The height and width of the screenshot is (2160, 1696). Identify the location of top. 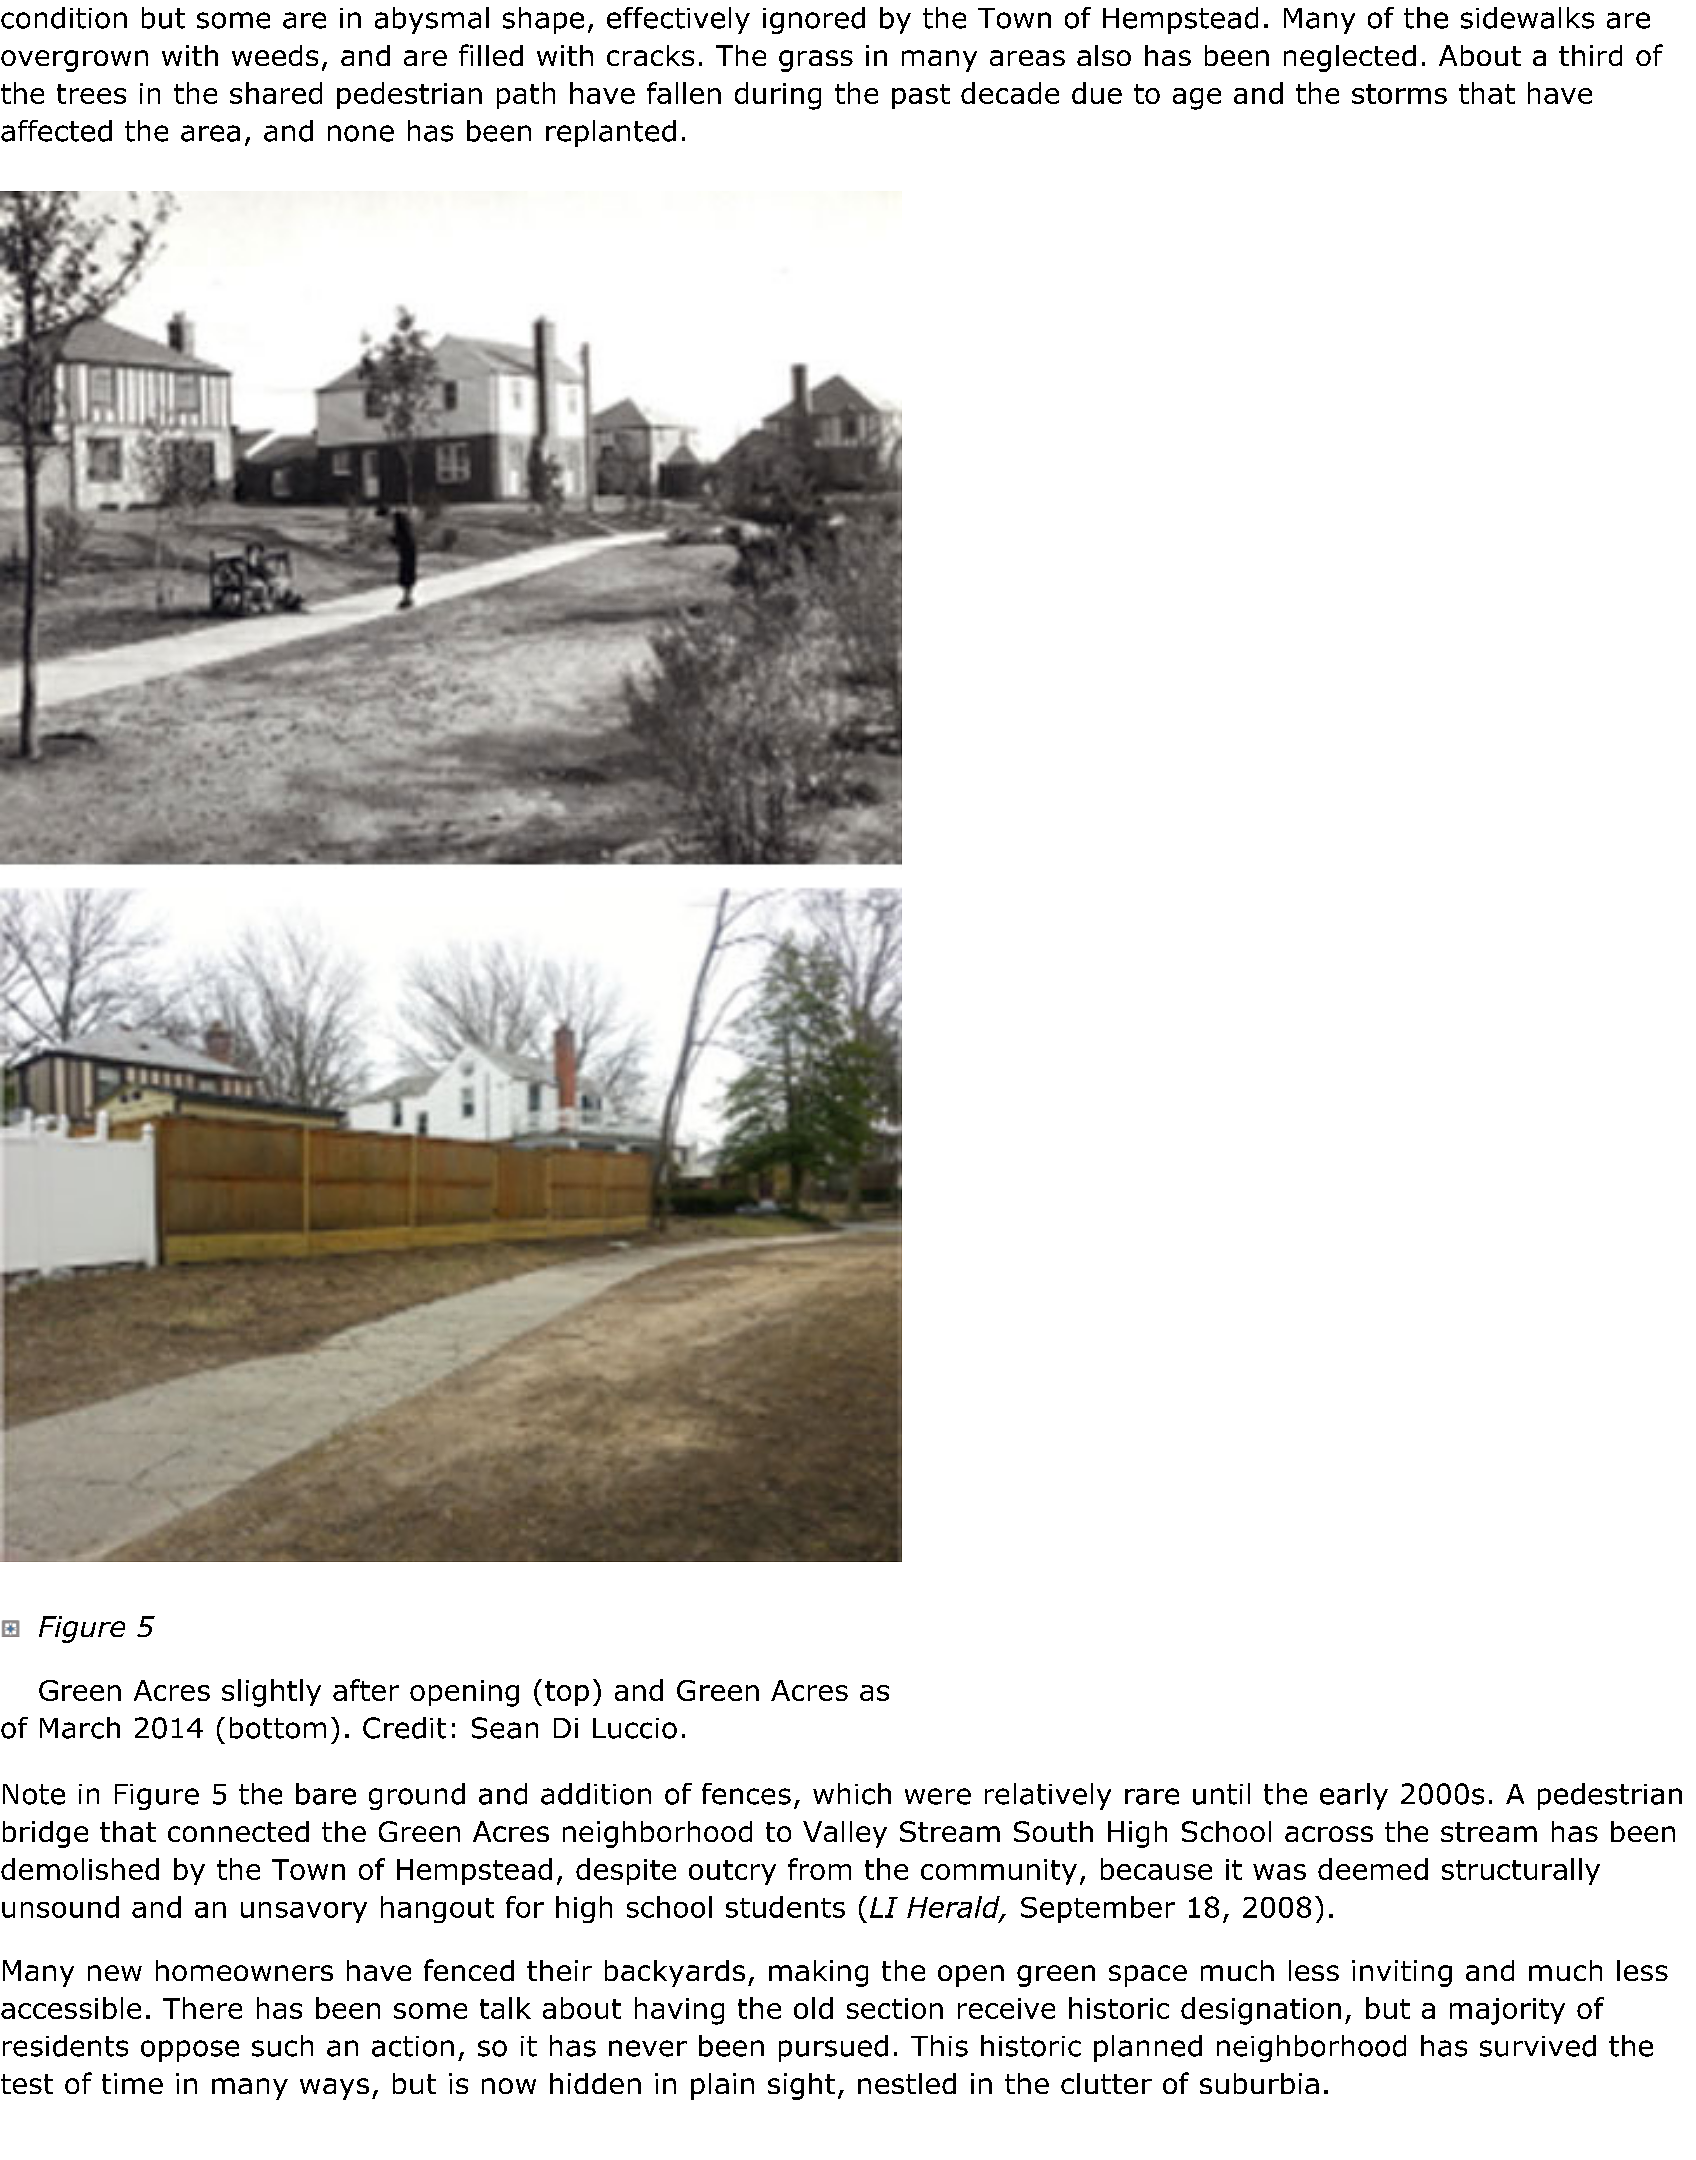
(567, 1693).
